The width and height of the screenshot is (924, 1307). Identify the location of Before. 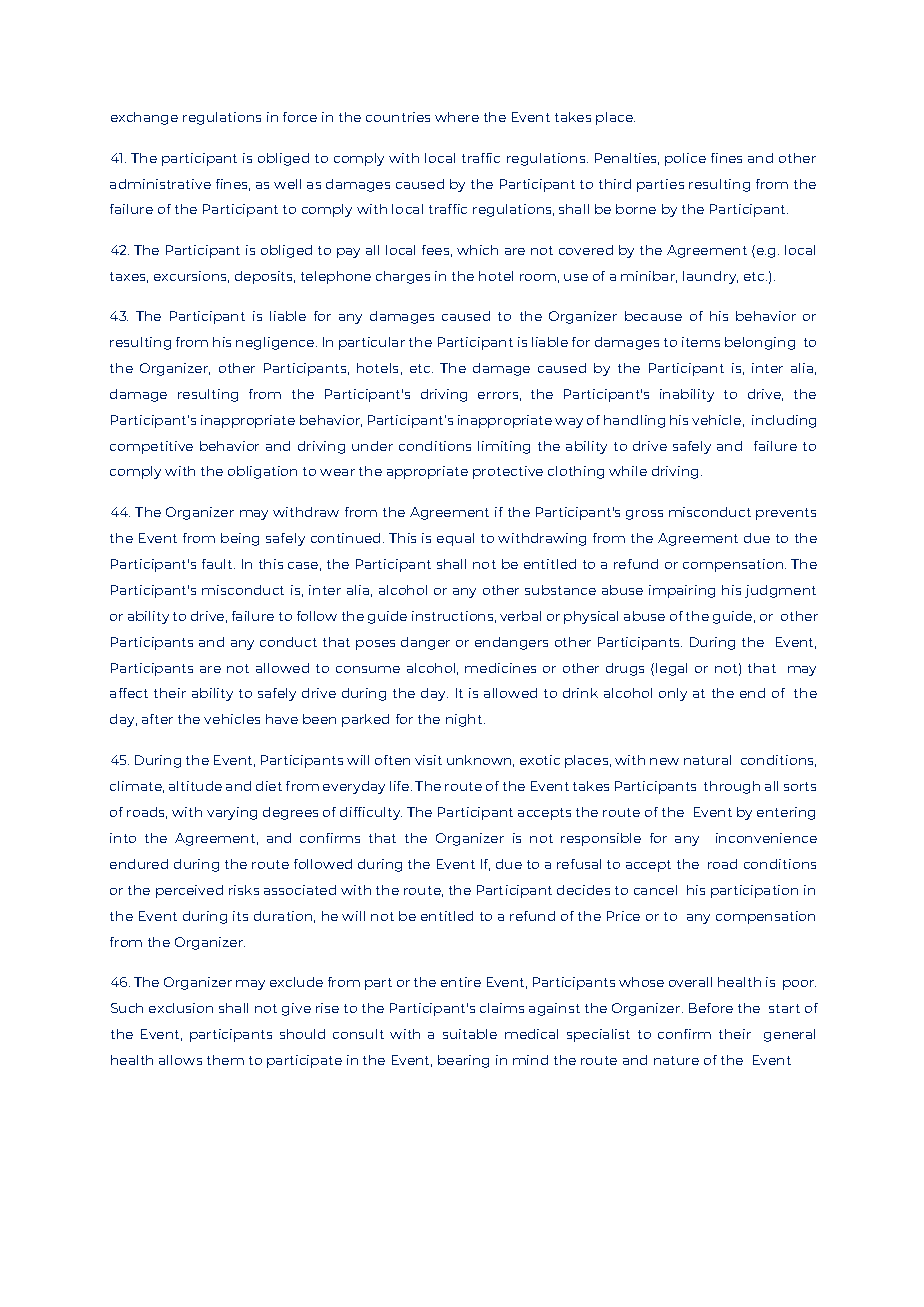
(711, 1008).
